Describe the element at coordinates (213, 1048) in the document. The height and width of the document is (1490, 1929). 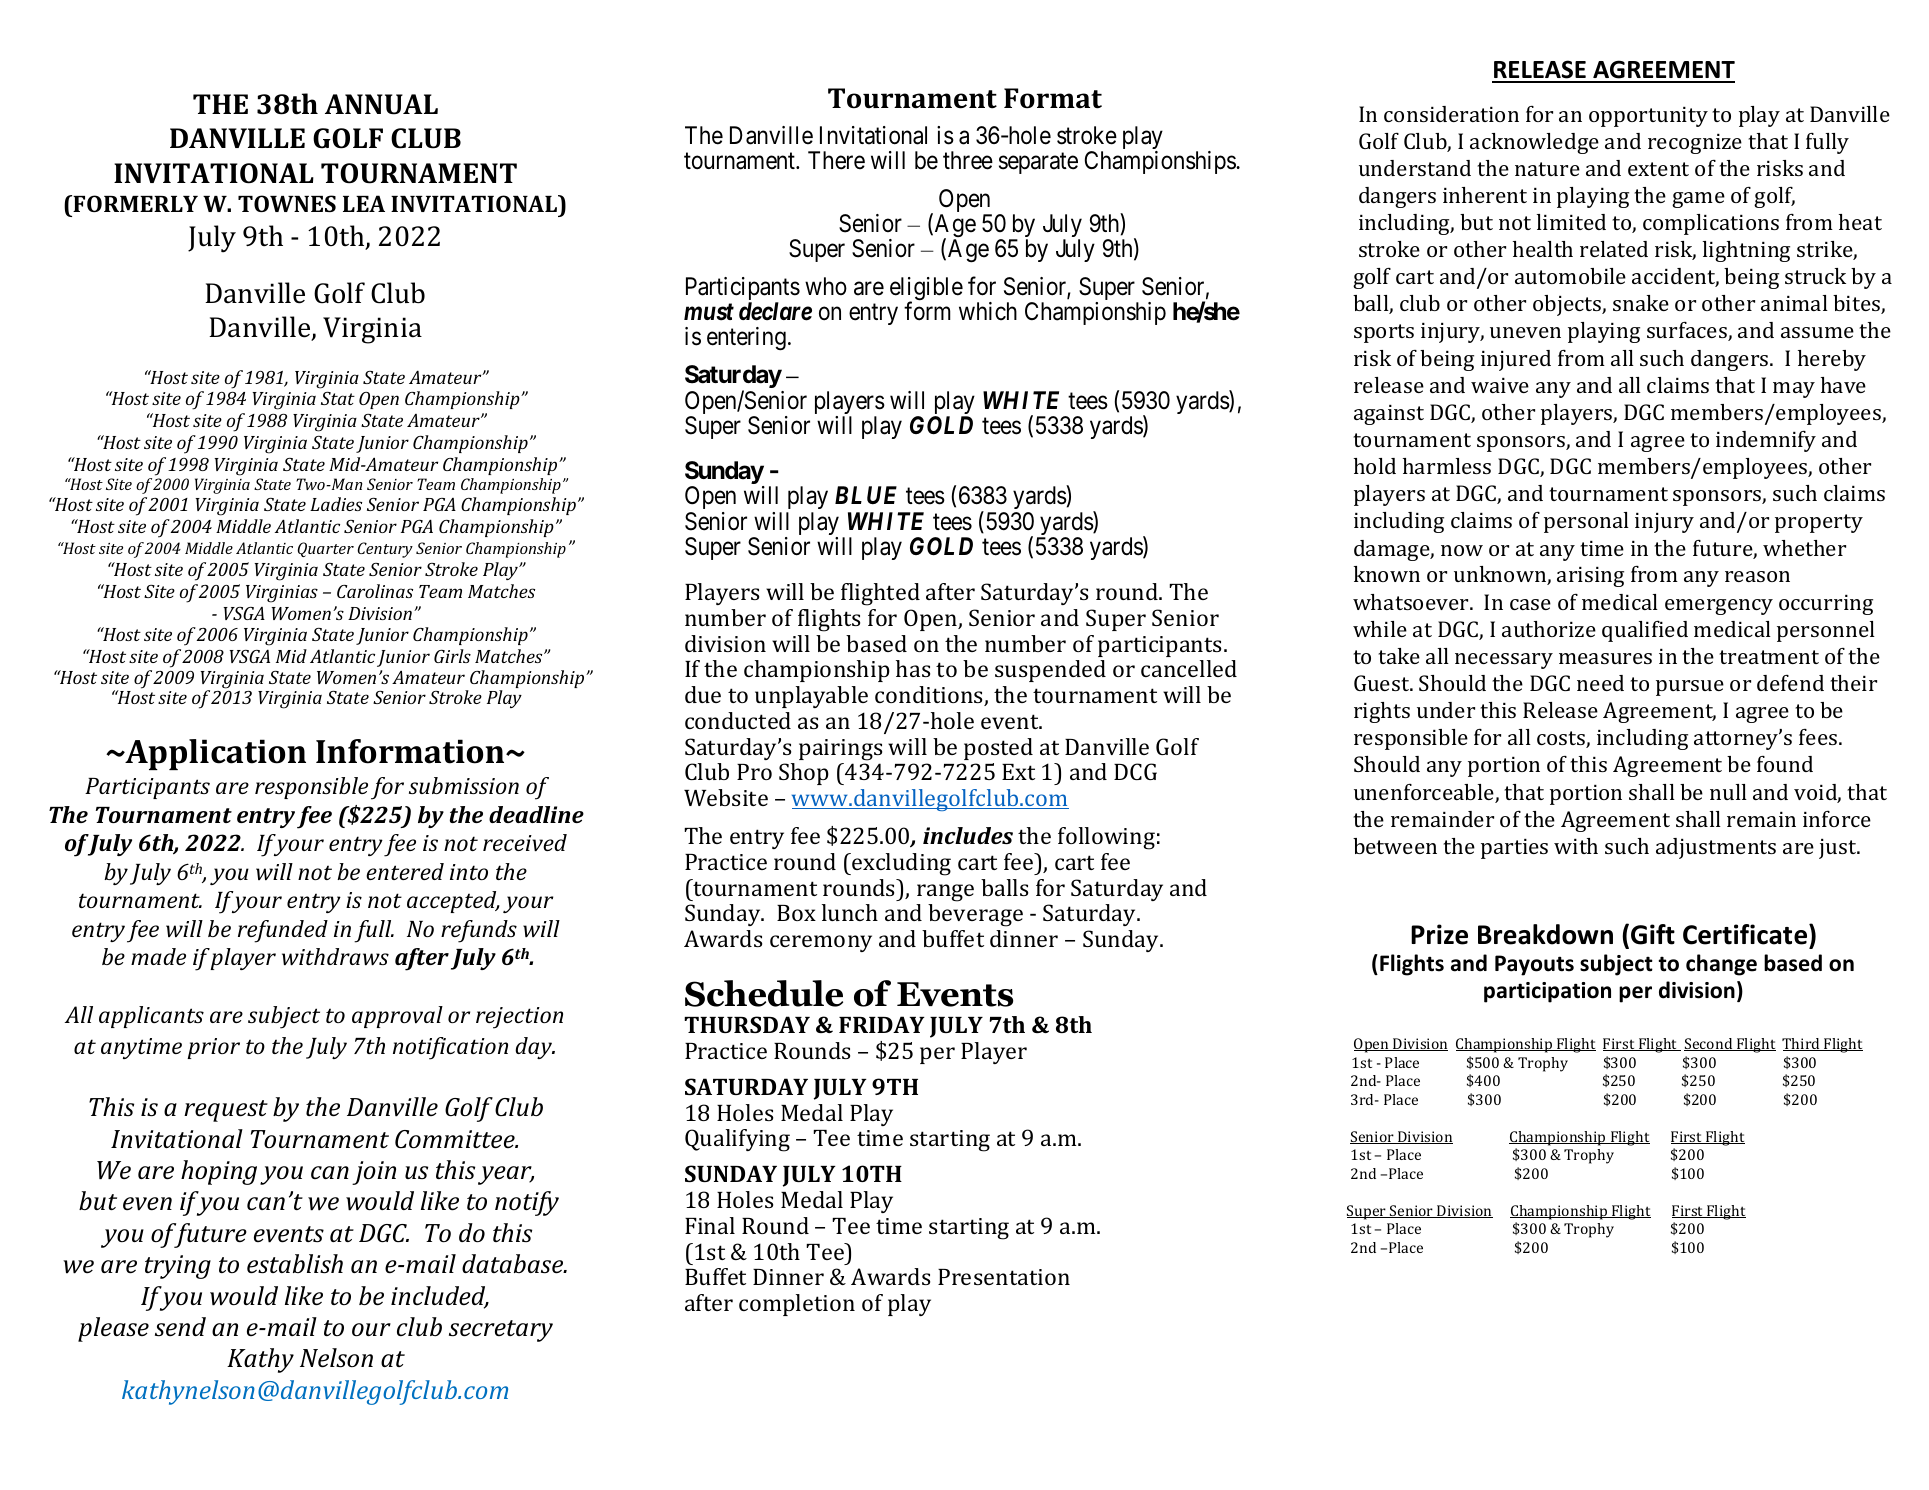
I see `prior` at that location.
